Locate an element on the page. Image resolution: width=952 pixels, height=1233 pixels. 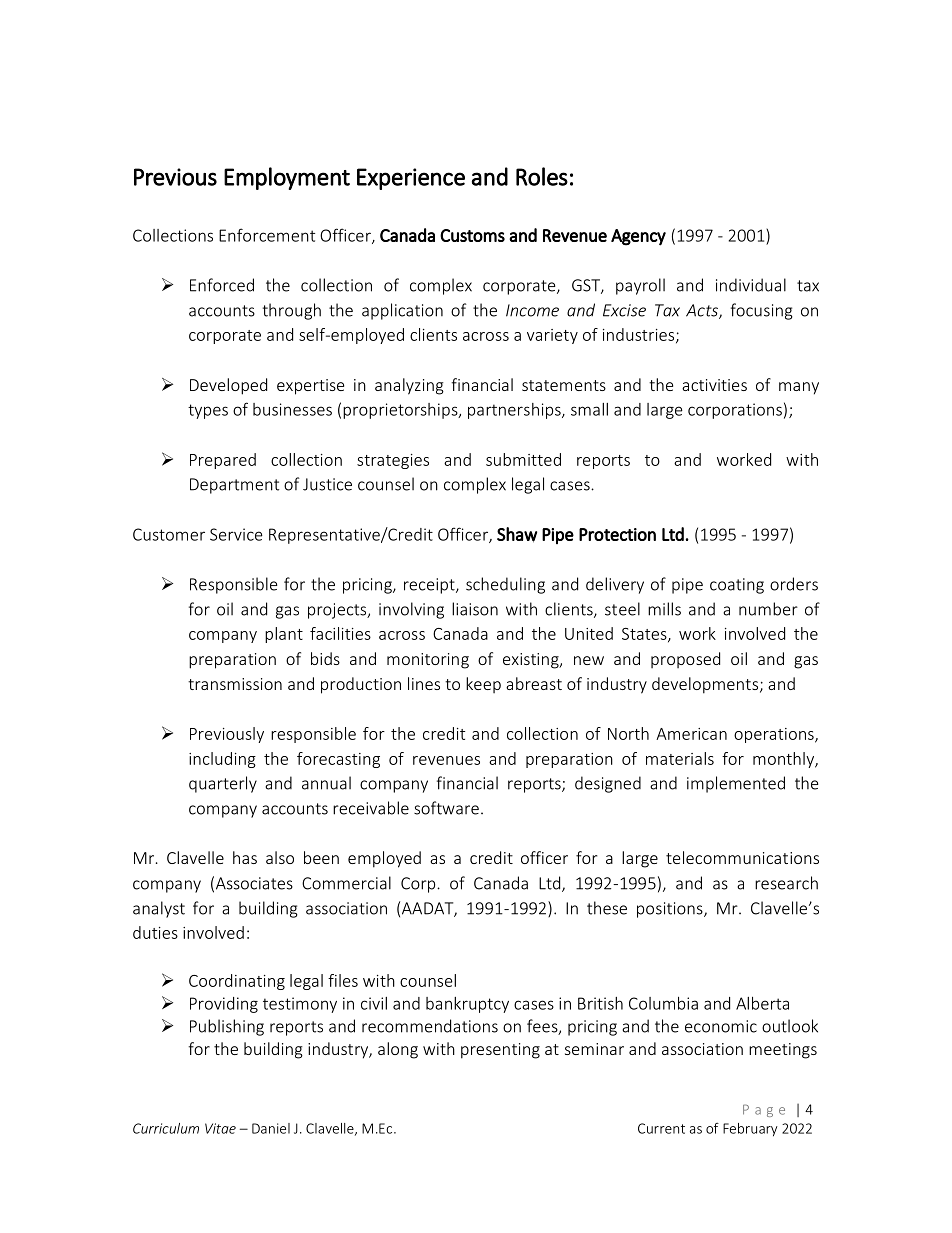
Vitae is located at coordinates (220, 1128).
